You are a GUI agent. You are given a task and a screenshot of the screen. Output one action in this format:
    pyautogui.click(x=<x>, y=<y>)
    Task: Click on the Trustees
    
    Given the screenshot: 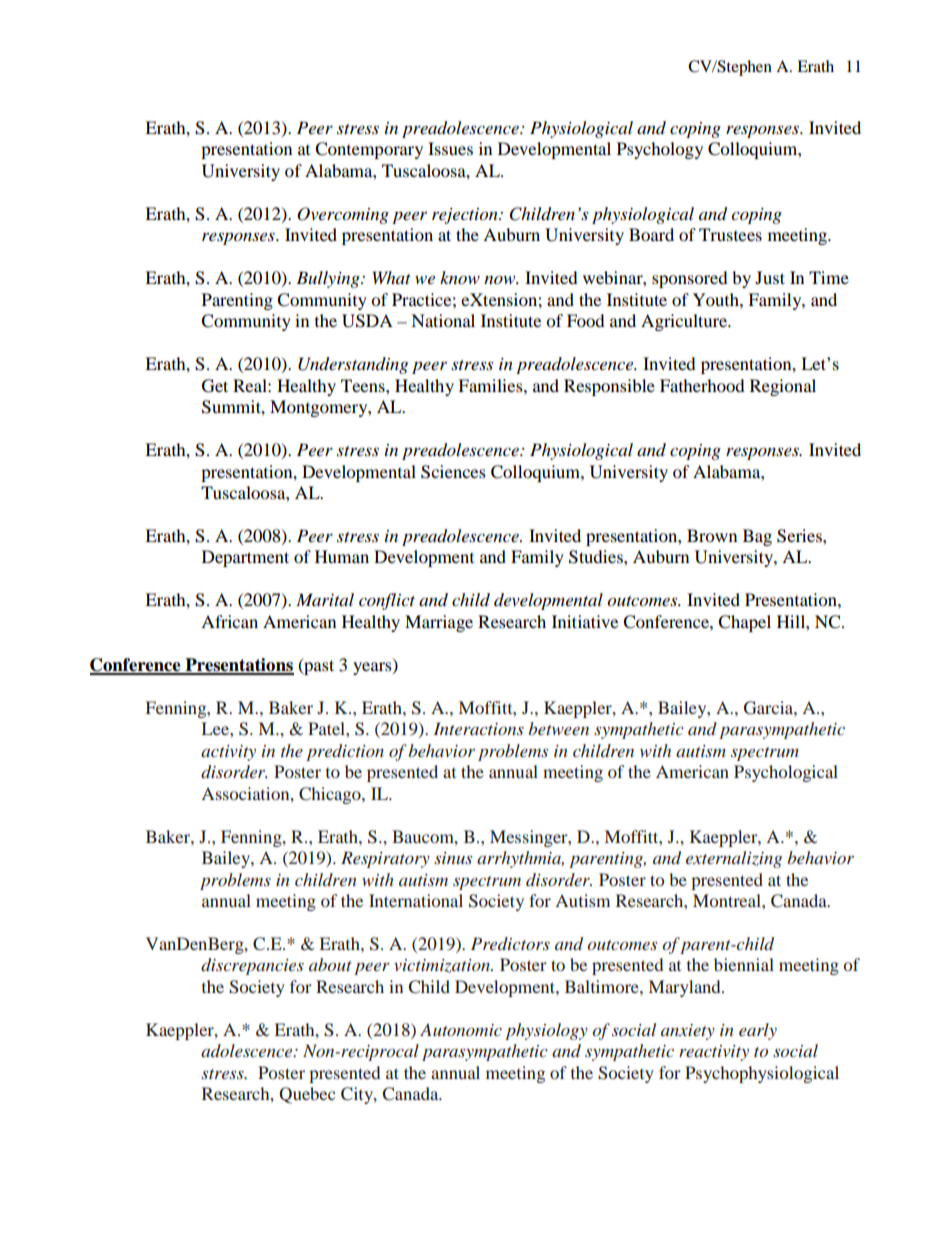 What is the action you would take?
    pyautogui.click(x=730, y=234)
